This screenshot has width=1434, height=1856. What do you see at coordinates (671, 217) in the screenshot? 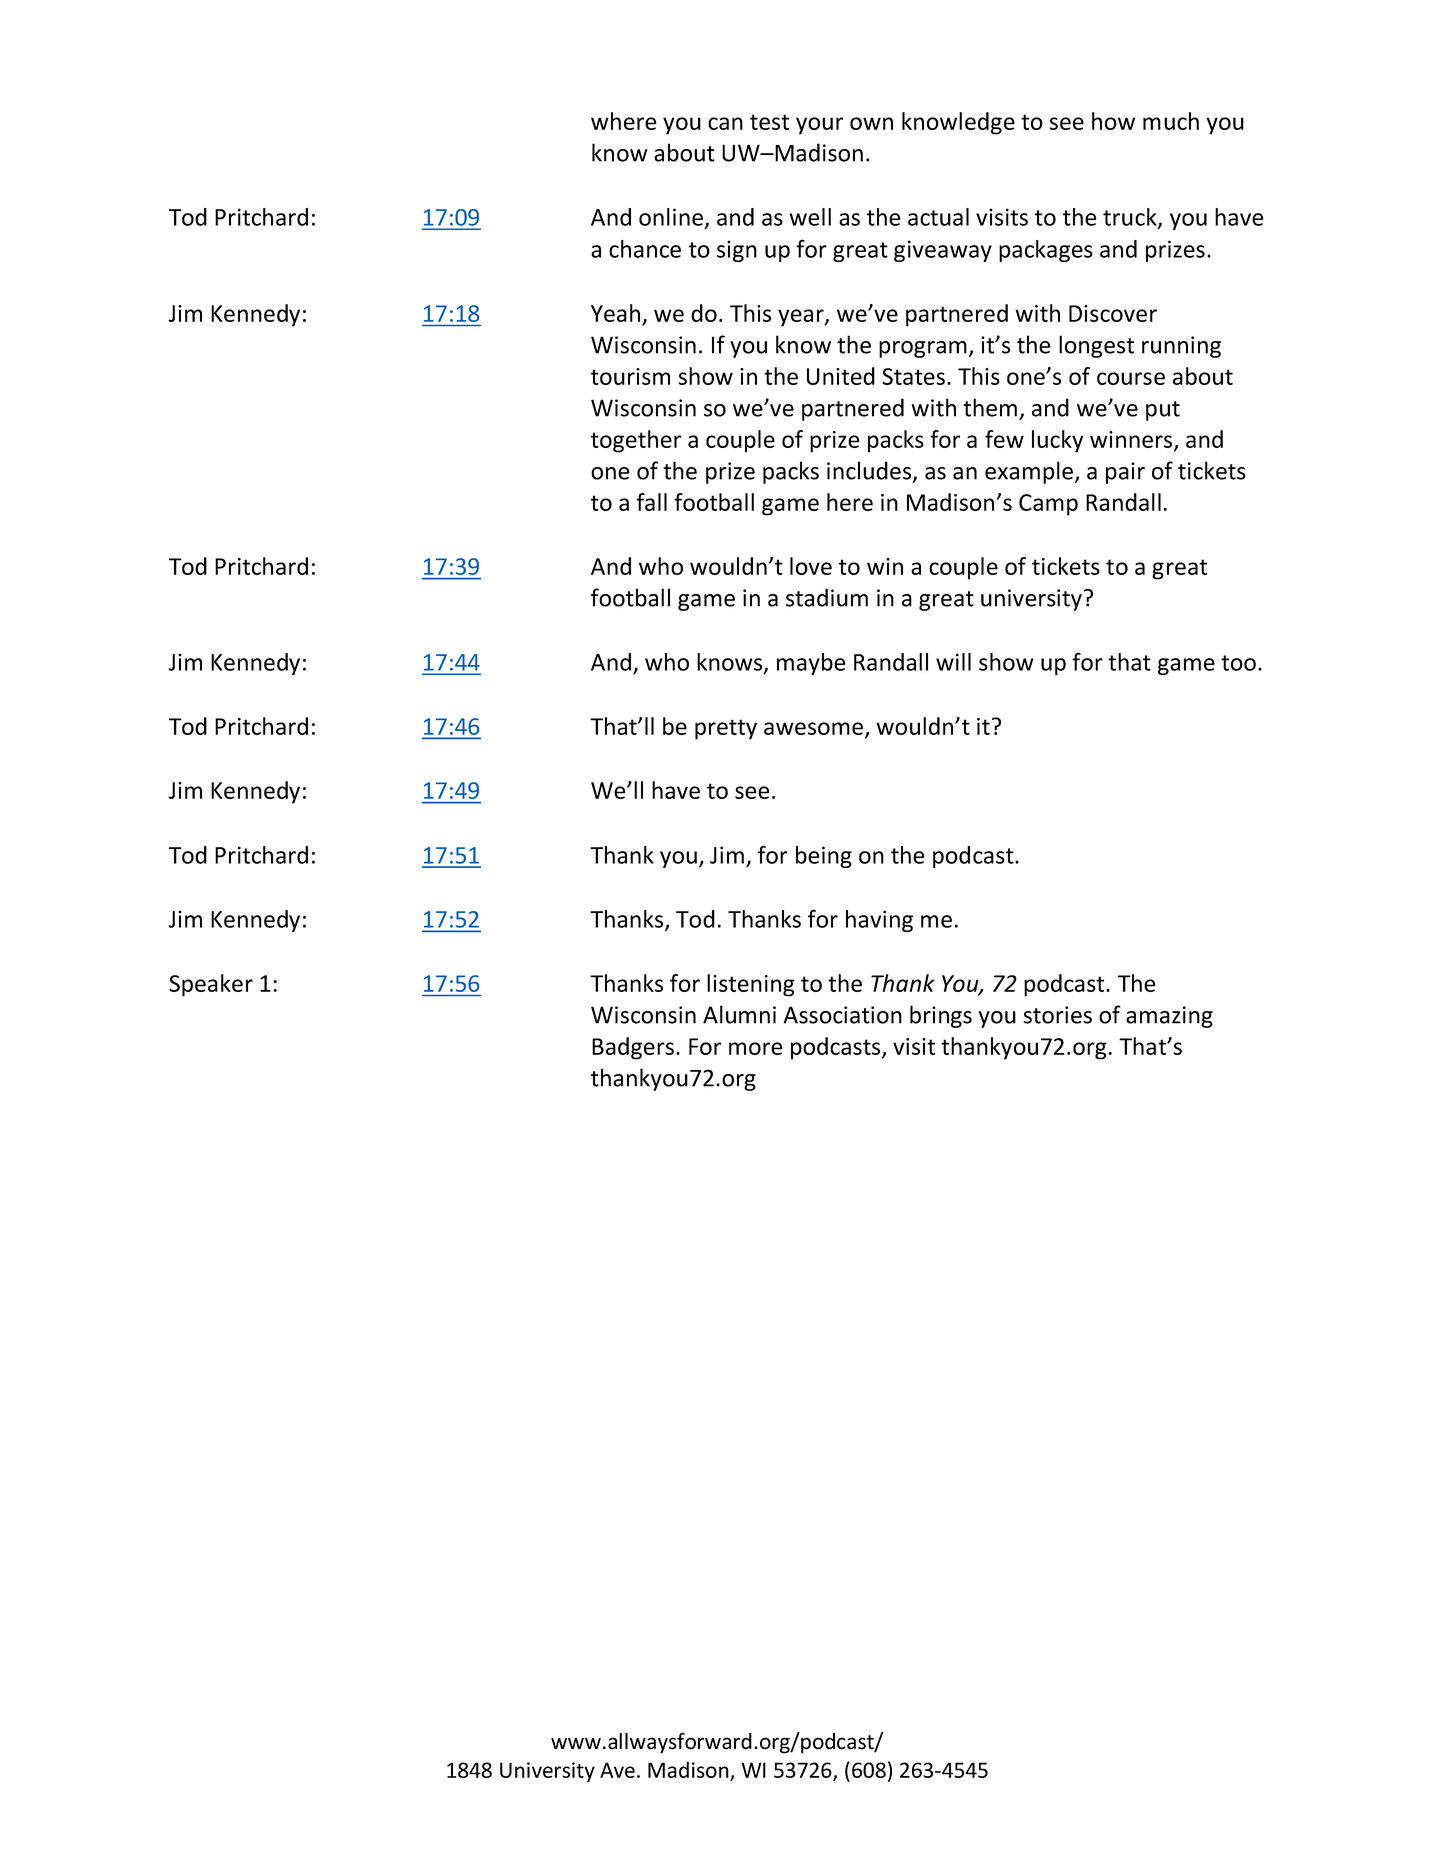
I see `online` at bounding box center [671, 217].
